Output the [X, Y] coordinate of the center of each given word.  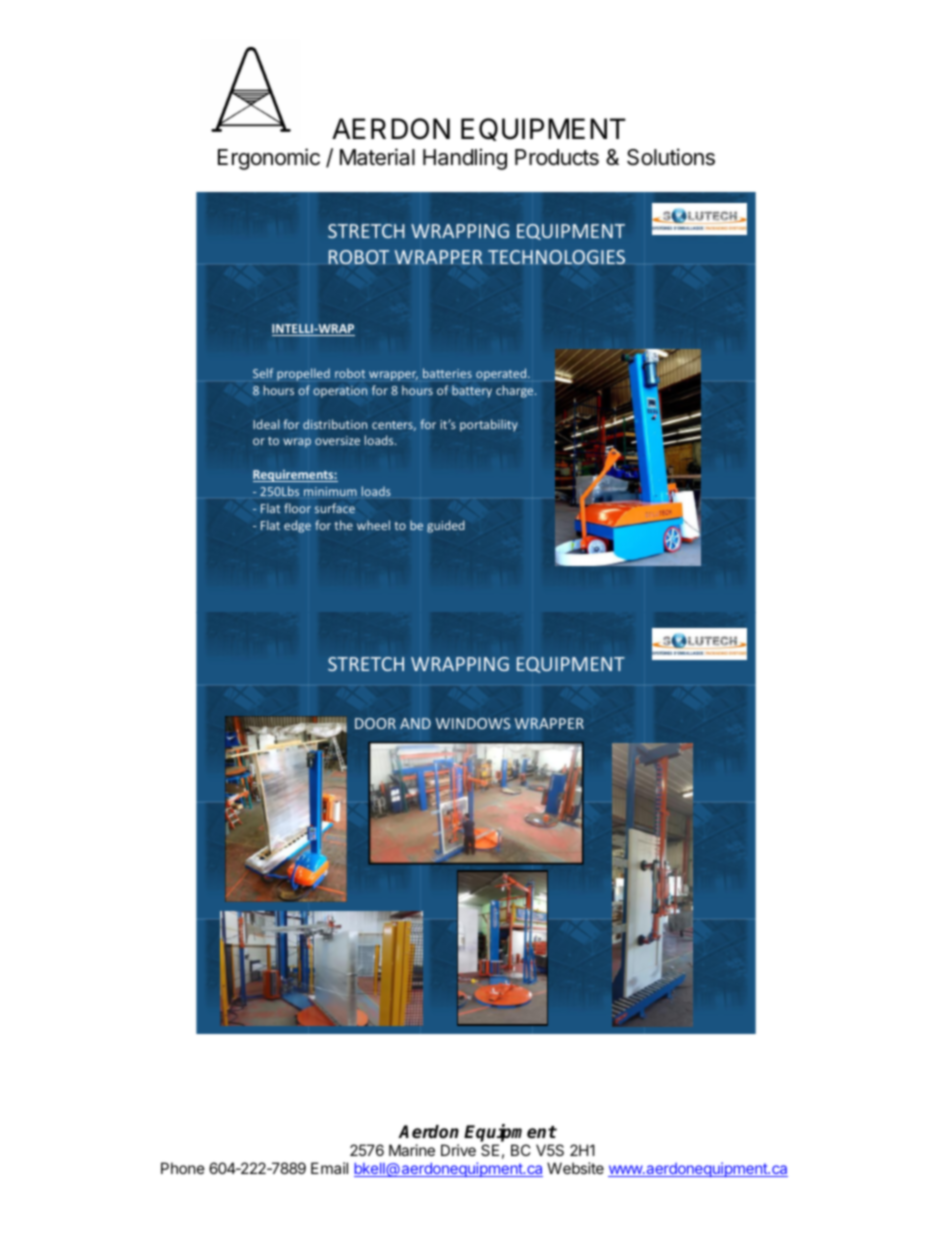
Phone [183, 1168]
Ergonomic [269, 159]
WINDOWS [473, 723]
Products [557, 157]
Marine [412, 1150]
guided [446, 526]
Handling [465, 159]
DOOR [375, 723]
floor [297, 508]
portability [489, 425]
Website [575, 1168]
